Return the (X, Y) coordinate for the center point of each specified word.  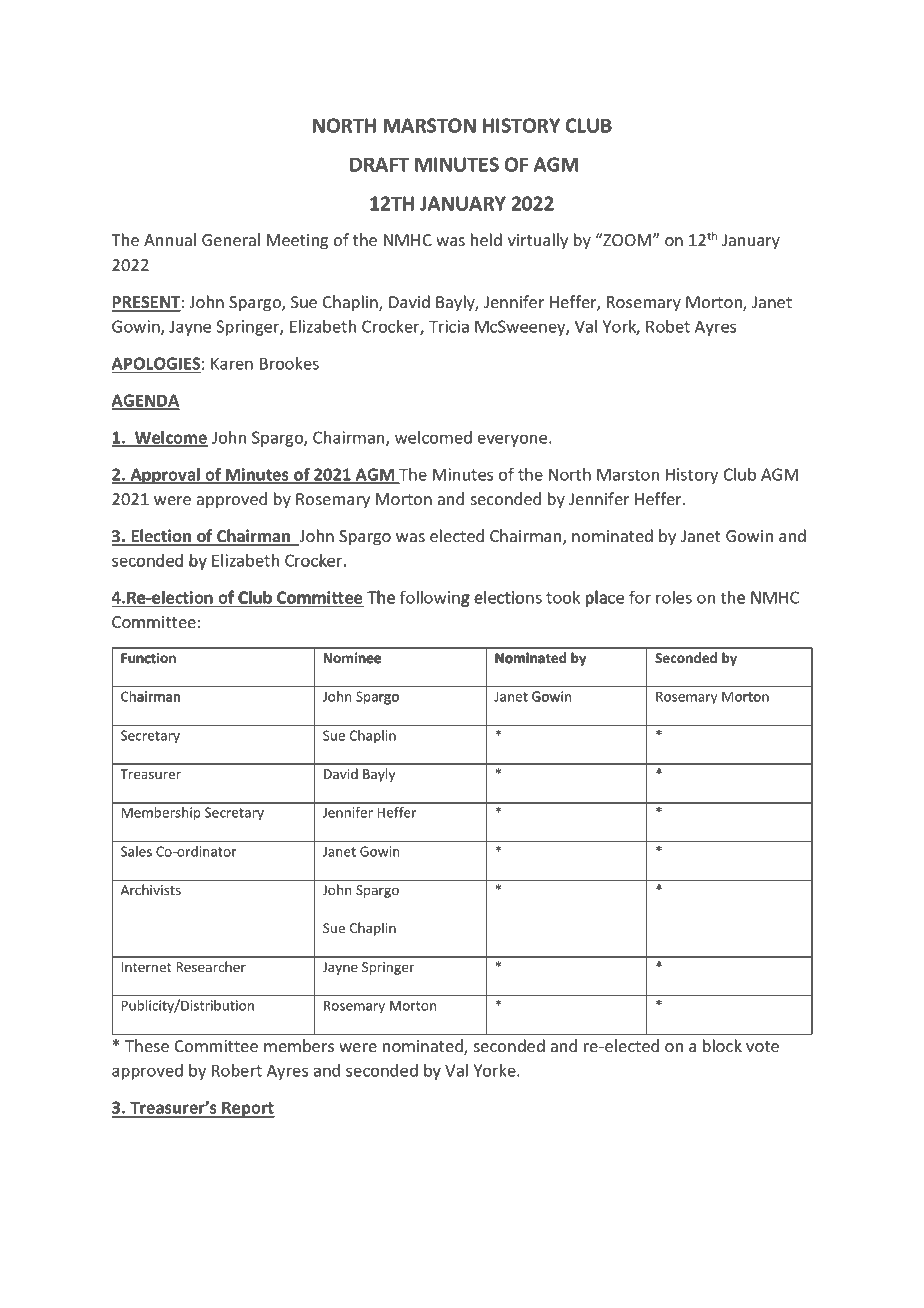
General (231, 239)
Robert (237, 1070)
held (486, 239)
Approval (165, 476)
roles (674, 597)
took (563, 597)
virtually (538, 241)
